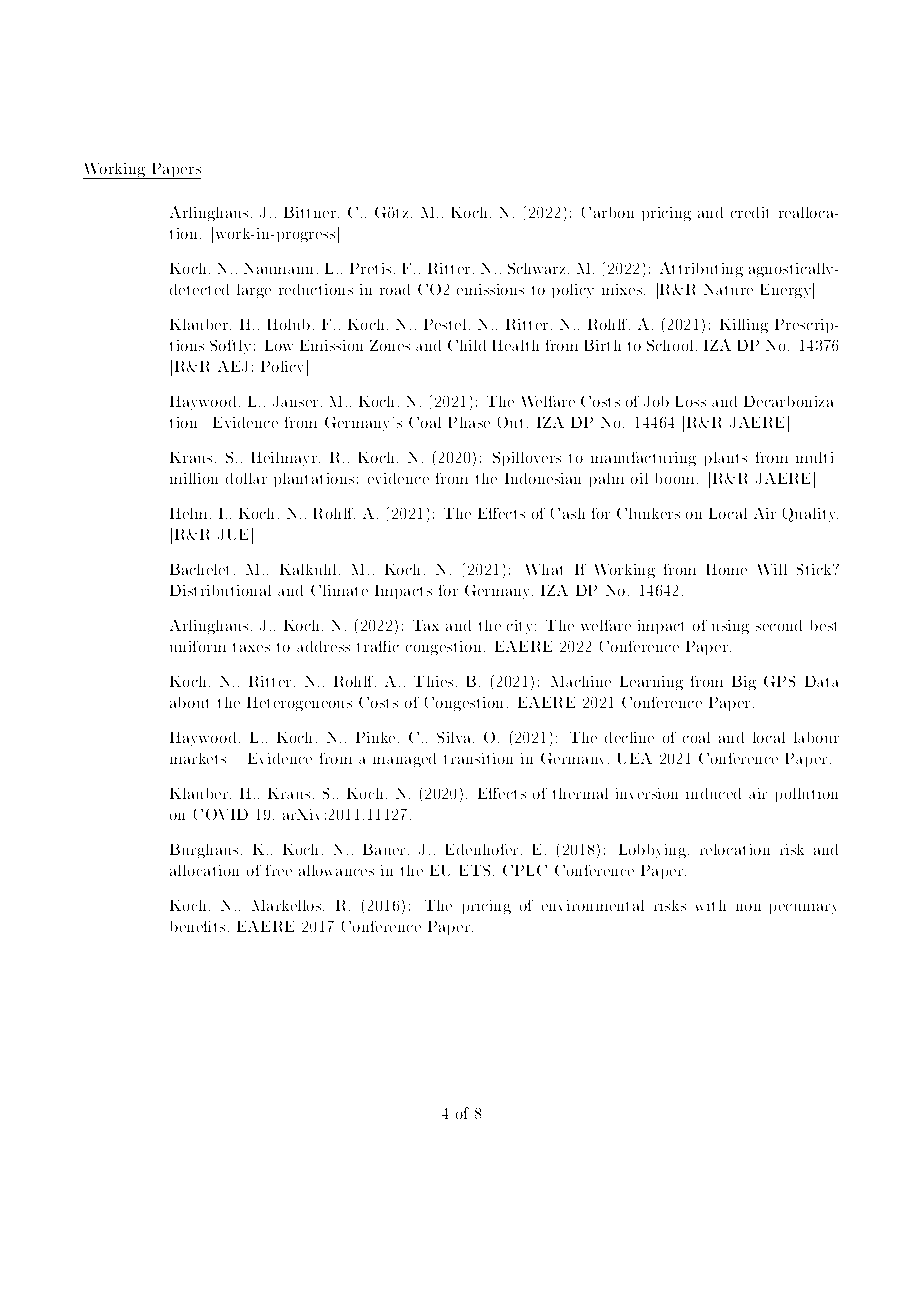 This page has width=924, height=1308. What do you see at coordinates (278, 268) in the page?
I see `Naumann` at bounding box center [278, 268].
